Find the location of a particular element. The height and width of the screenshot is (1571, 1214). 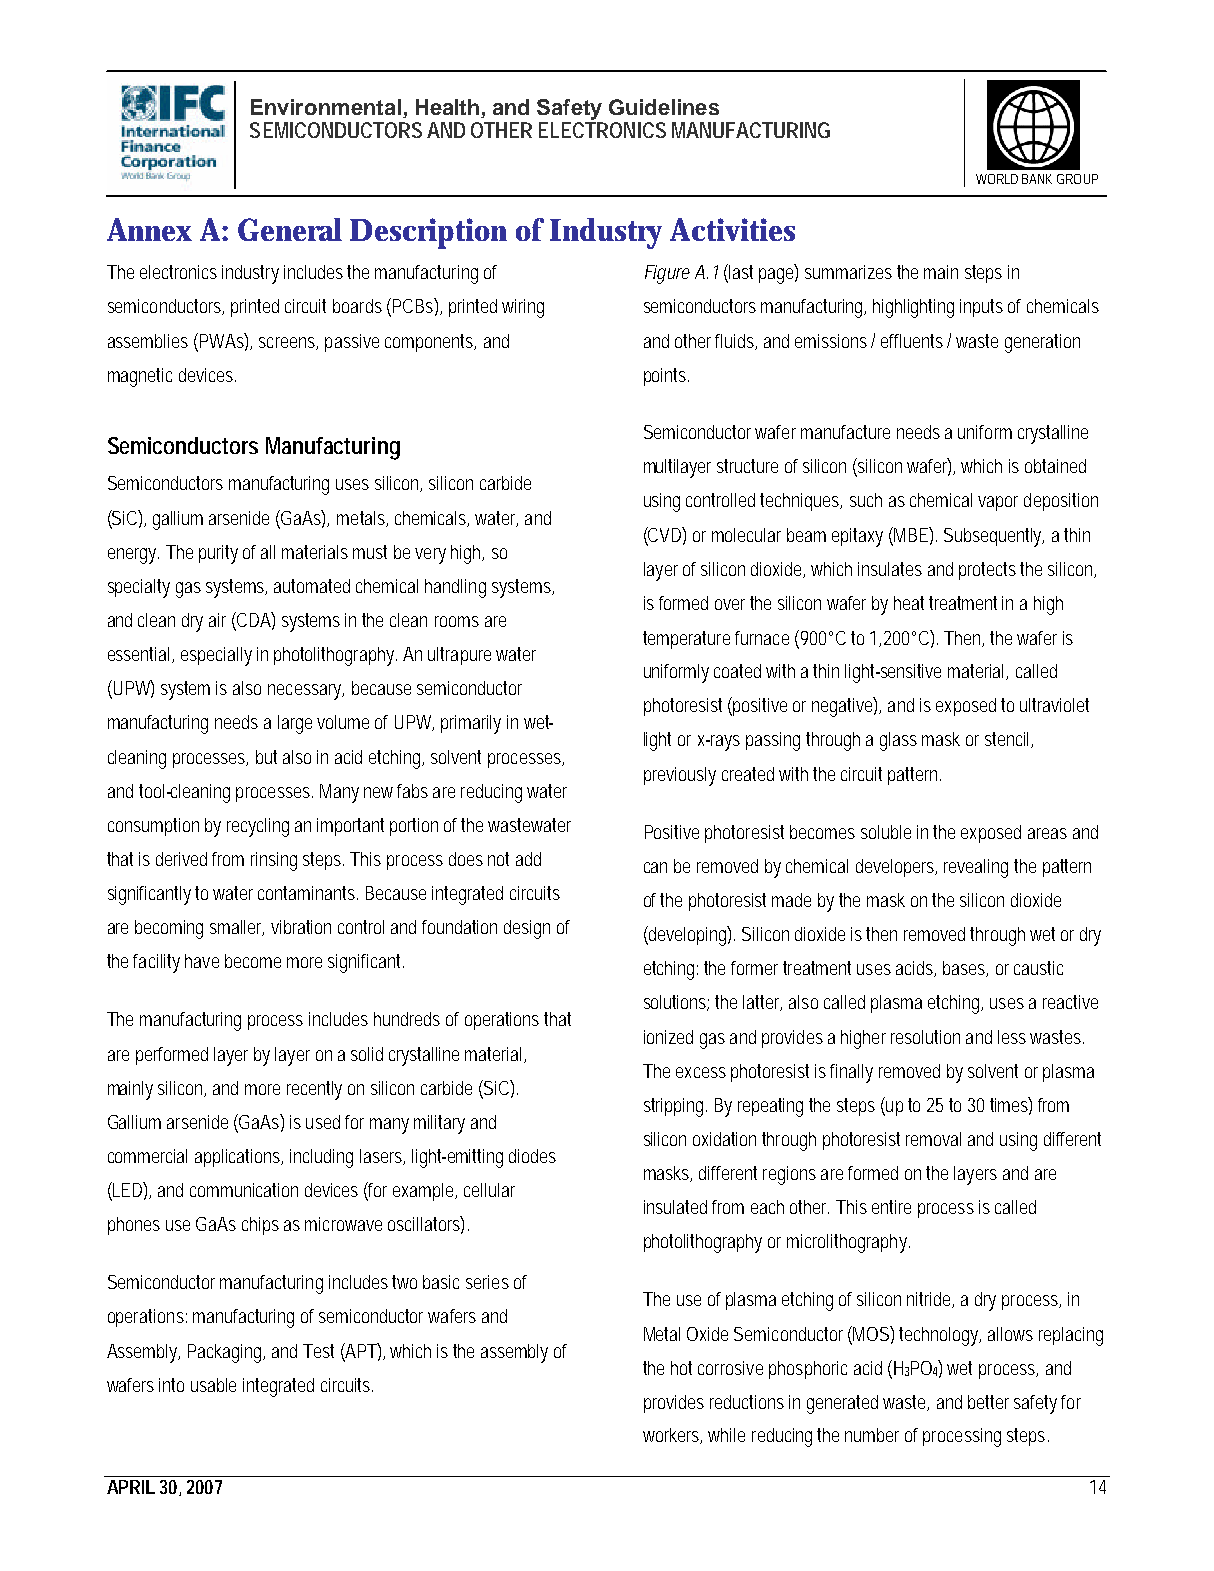

WORLD is located at coordinates (997, 179).
